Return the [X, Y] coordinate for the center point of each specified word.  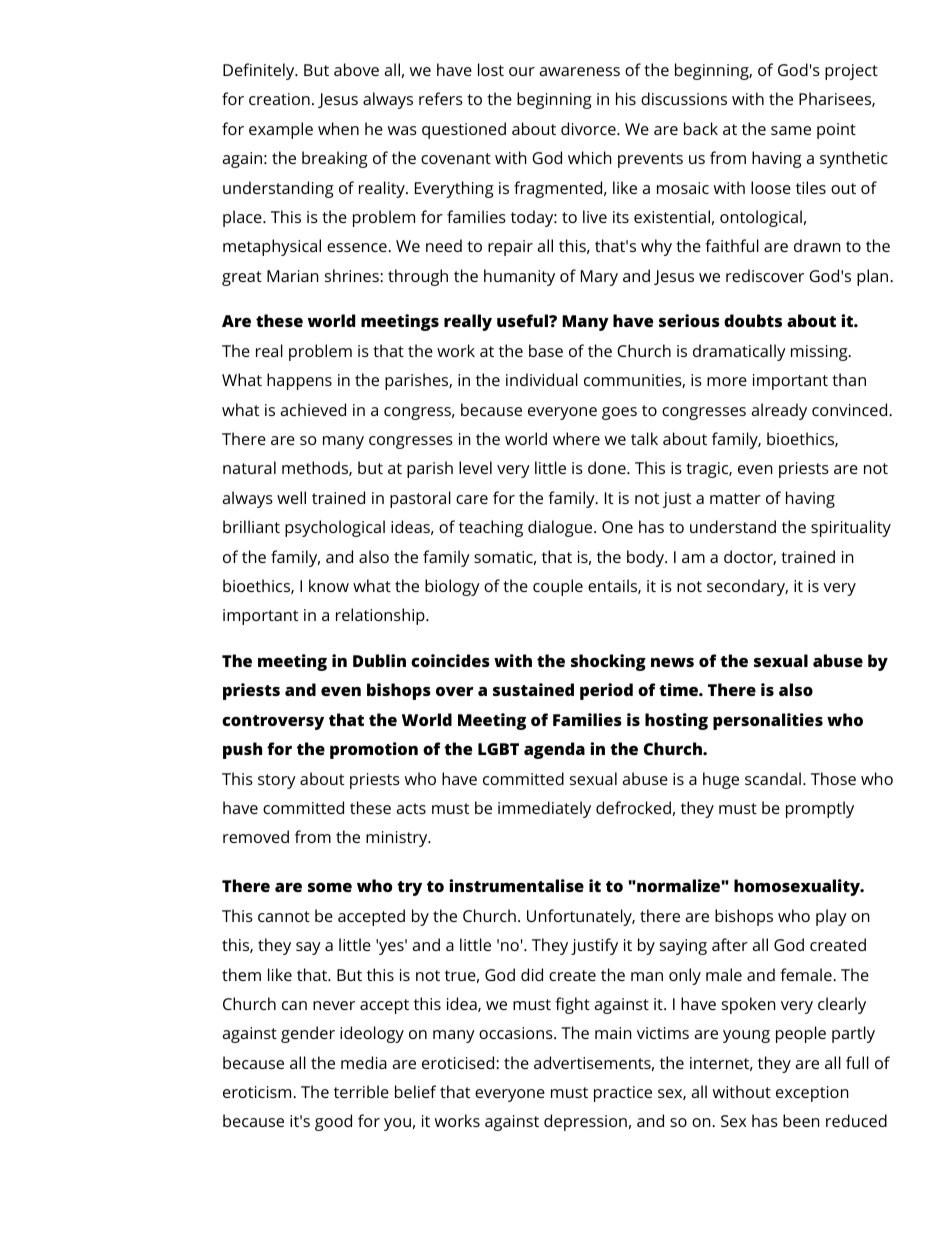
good [333, 1122]
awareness [579, 71]
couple [558, 587]
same [791, 130]
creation [279, 99]
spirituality [851, 528]
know [329, 585]
